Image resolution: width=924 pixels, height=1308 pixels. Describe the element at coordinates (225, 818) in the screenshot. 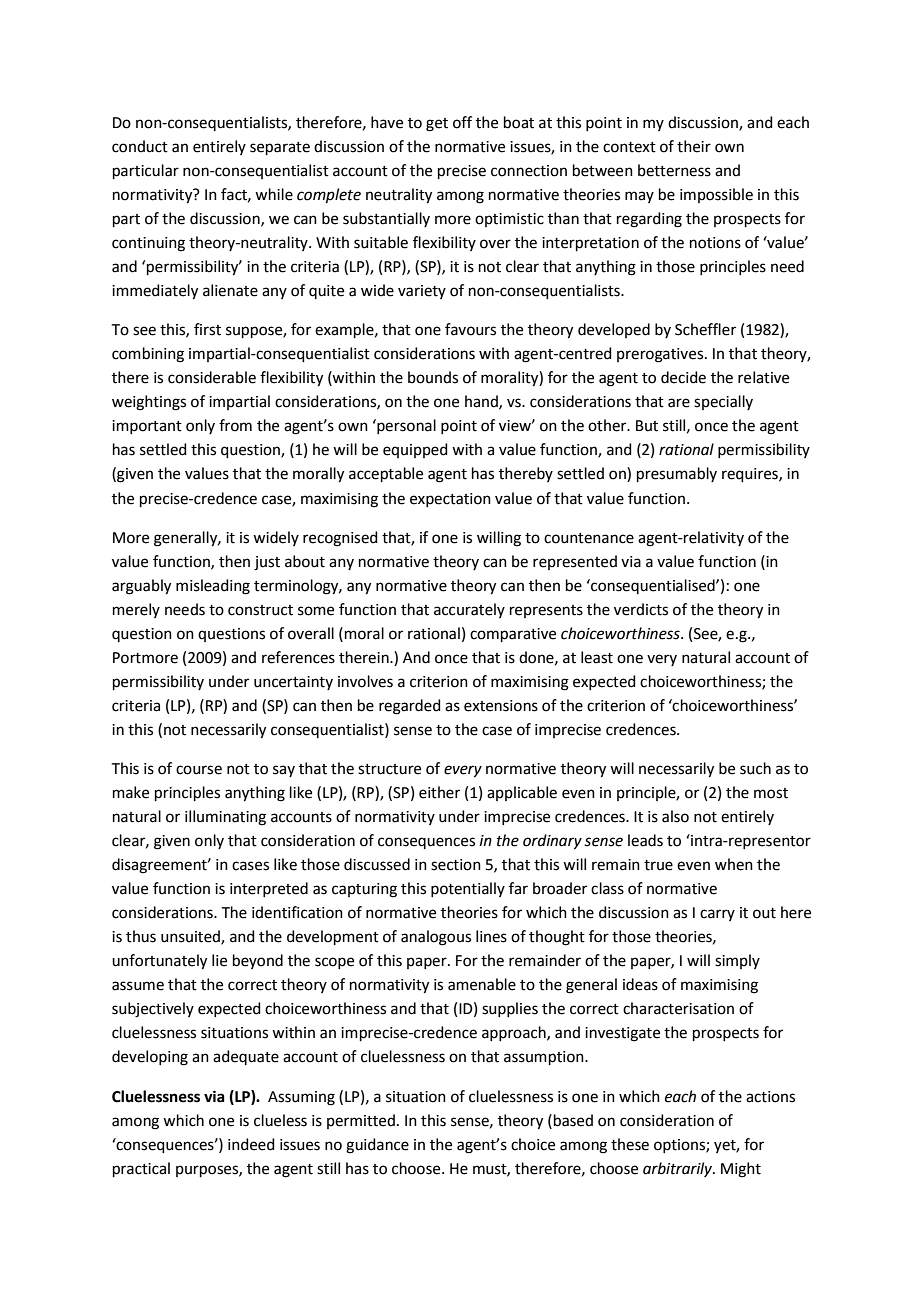

I see `illuminating` at that location.
